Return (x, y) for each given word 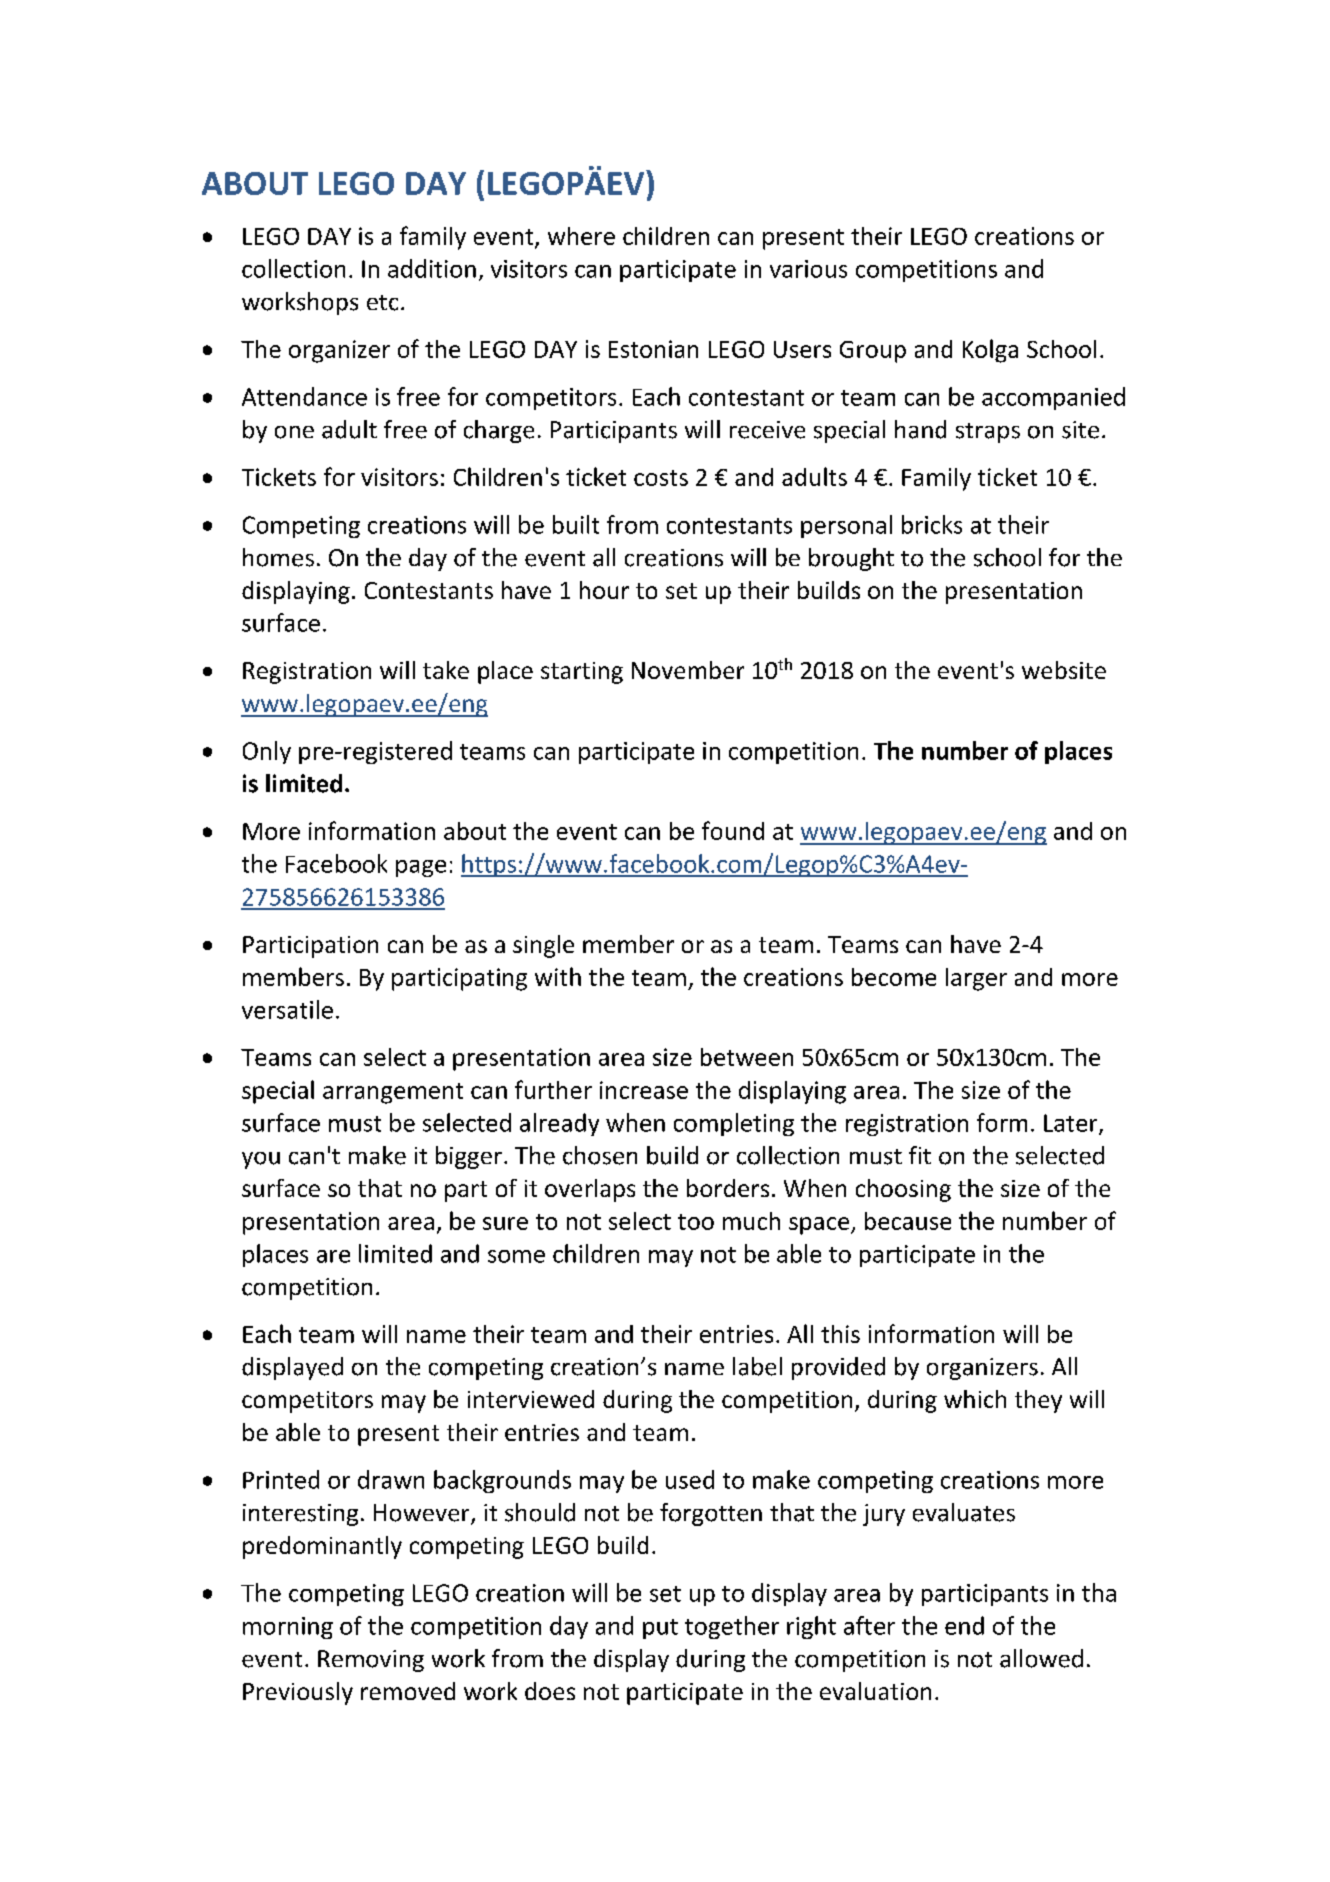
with (558, 976)
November (688, 670)
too (696, 1222)
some (516, 1256)
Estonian (653, 349)
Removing (371, 1661)
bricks (932, 524)
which (975, 1399)
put (660, 1629)
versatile (287, 1009)
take (446, 670)
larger (976, 979)
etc (382, 303)
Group (873, 352)
